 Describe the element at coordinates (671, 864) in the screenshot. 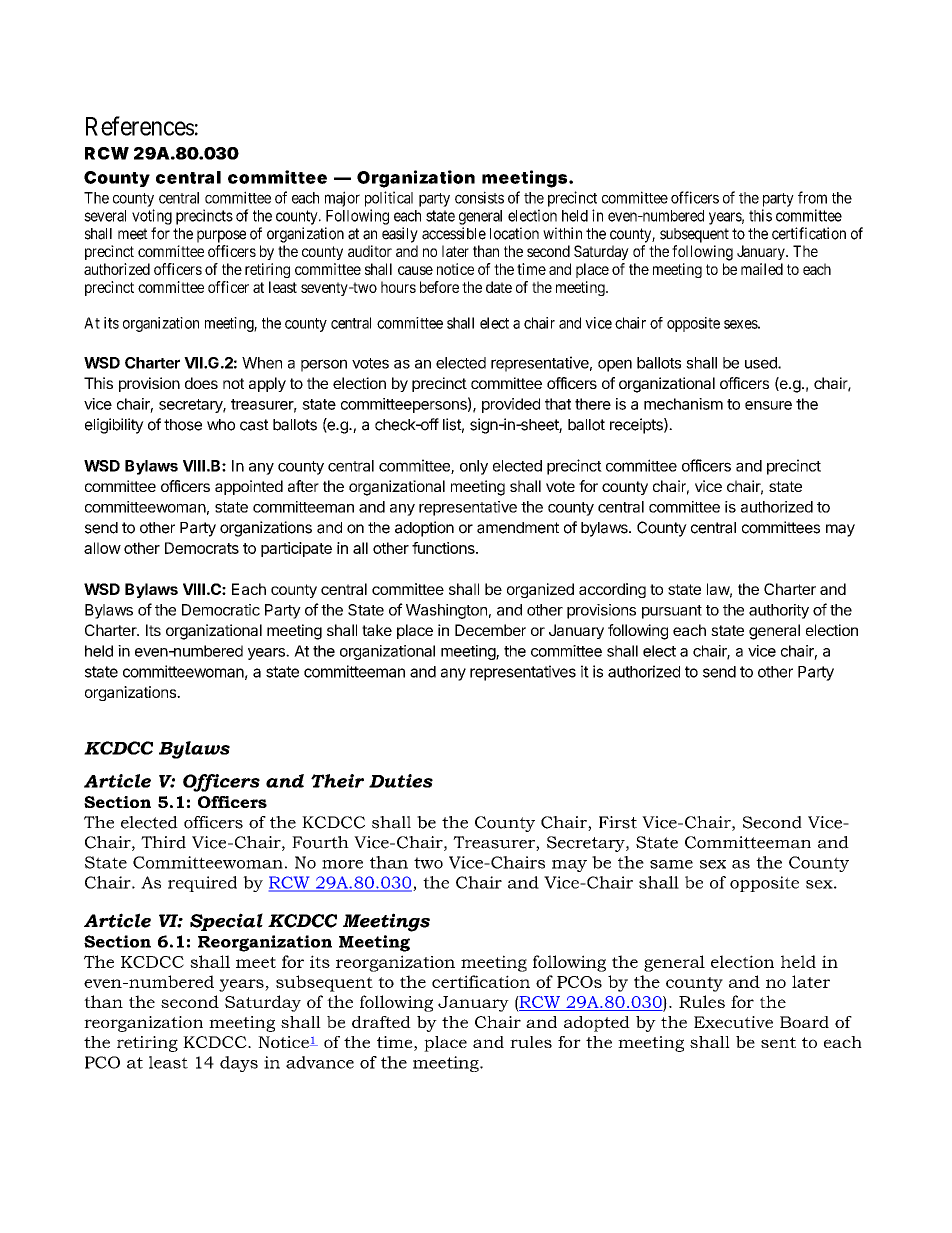

I see `same` at that location.
